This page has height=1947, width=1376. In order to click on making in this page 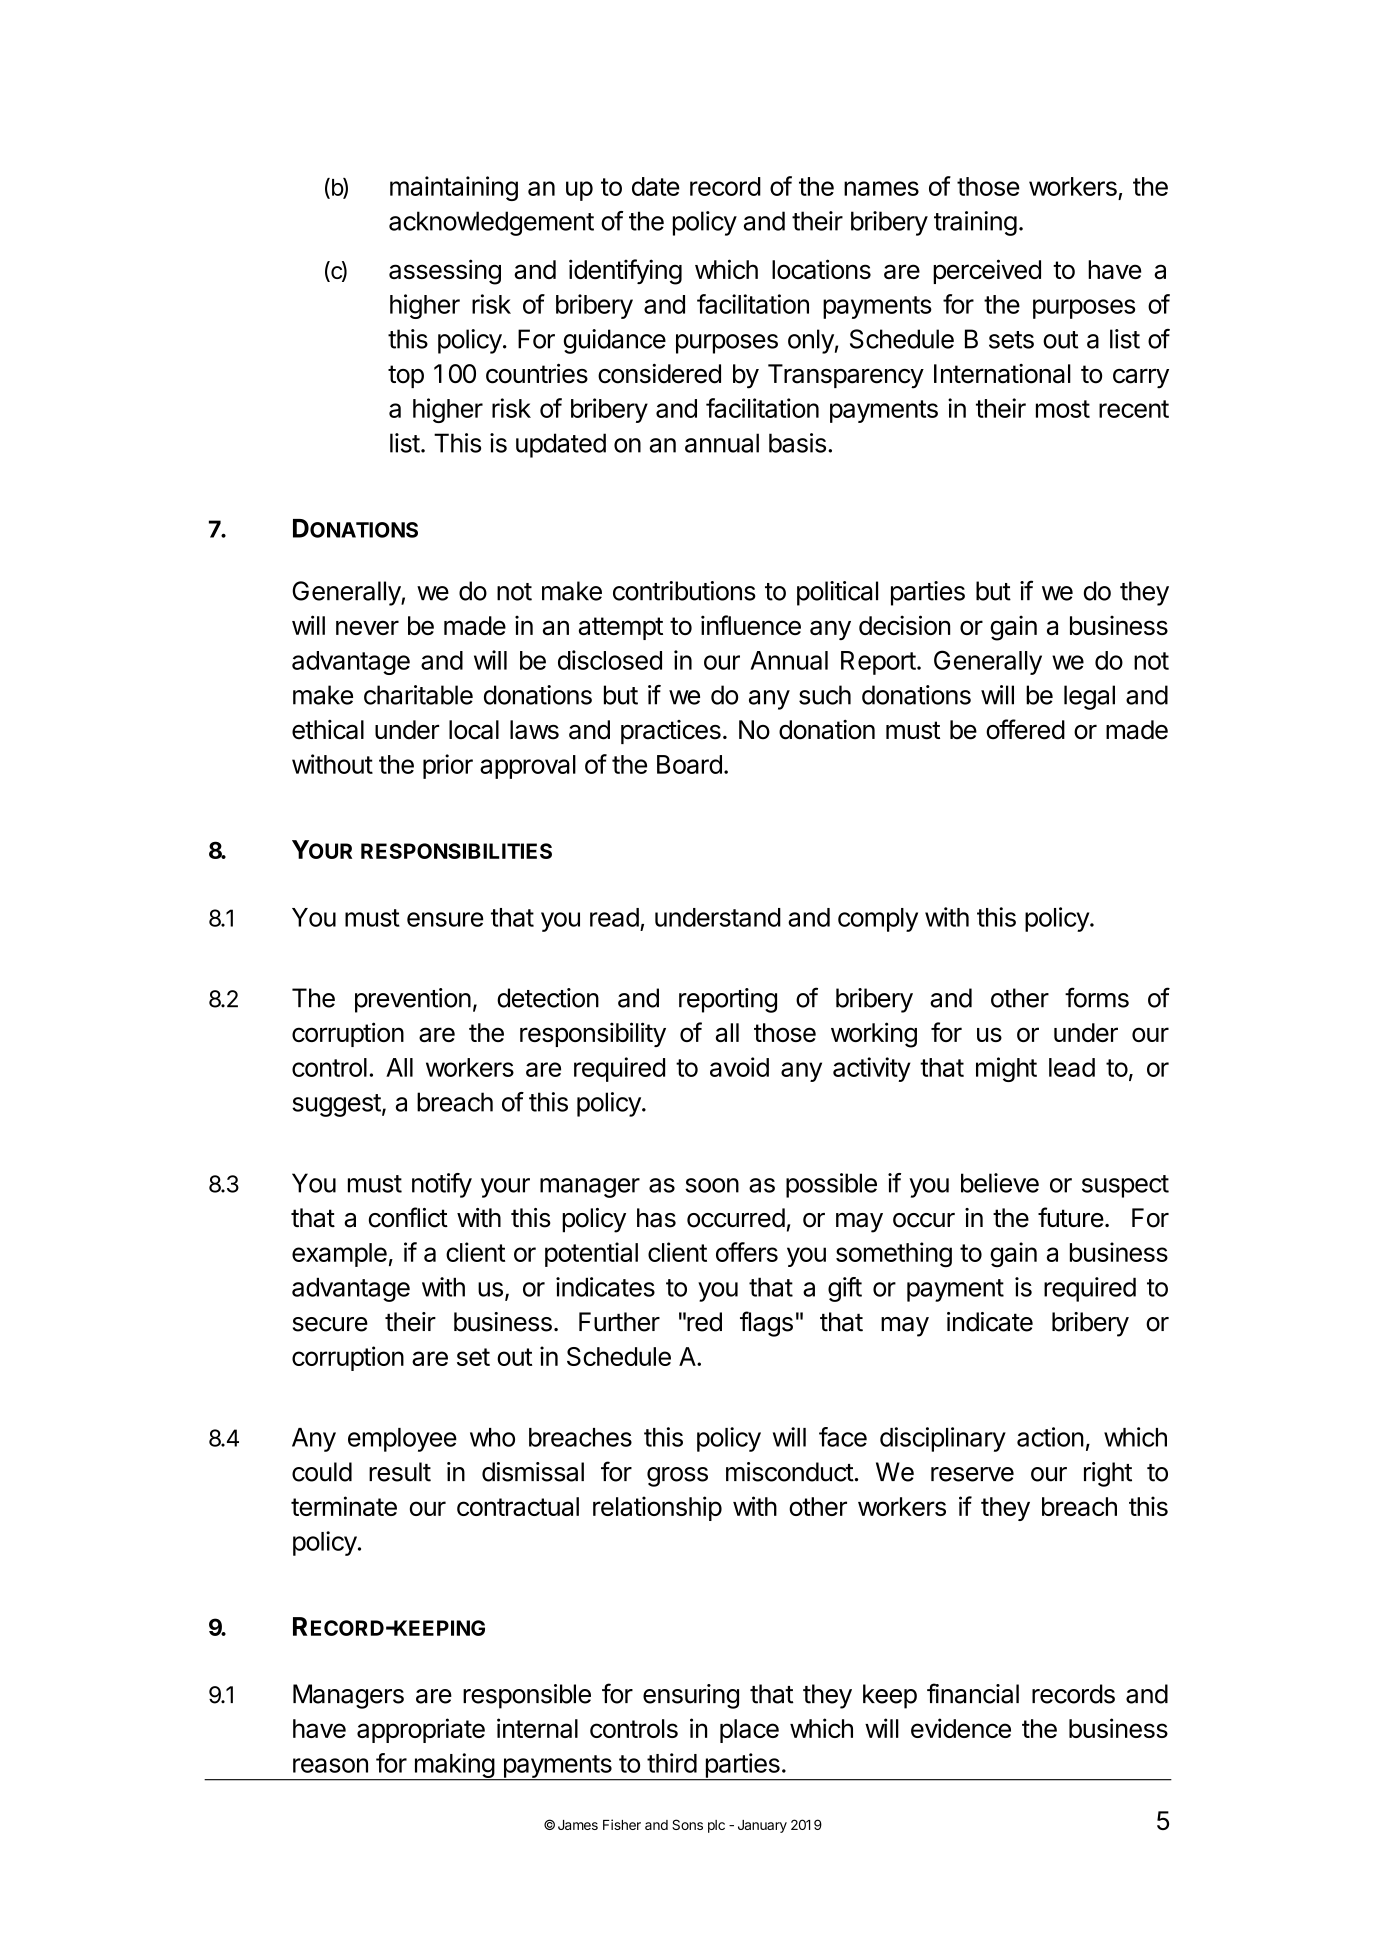, I will do `click(454, 1767)`.
